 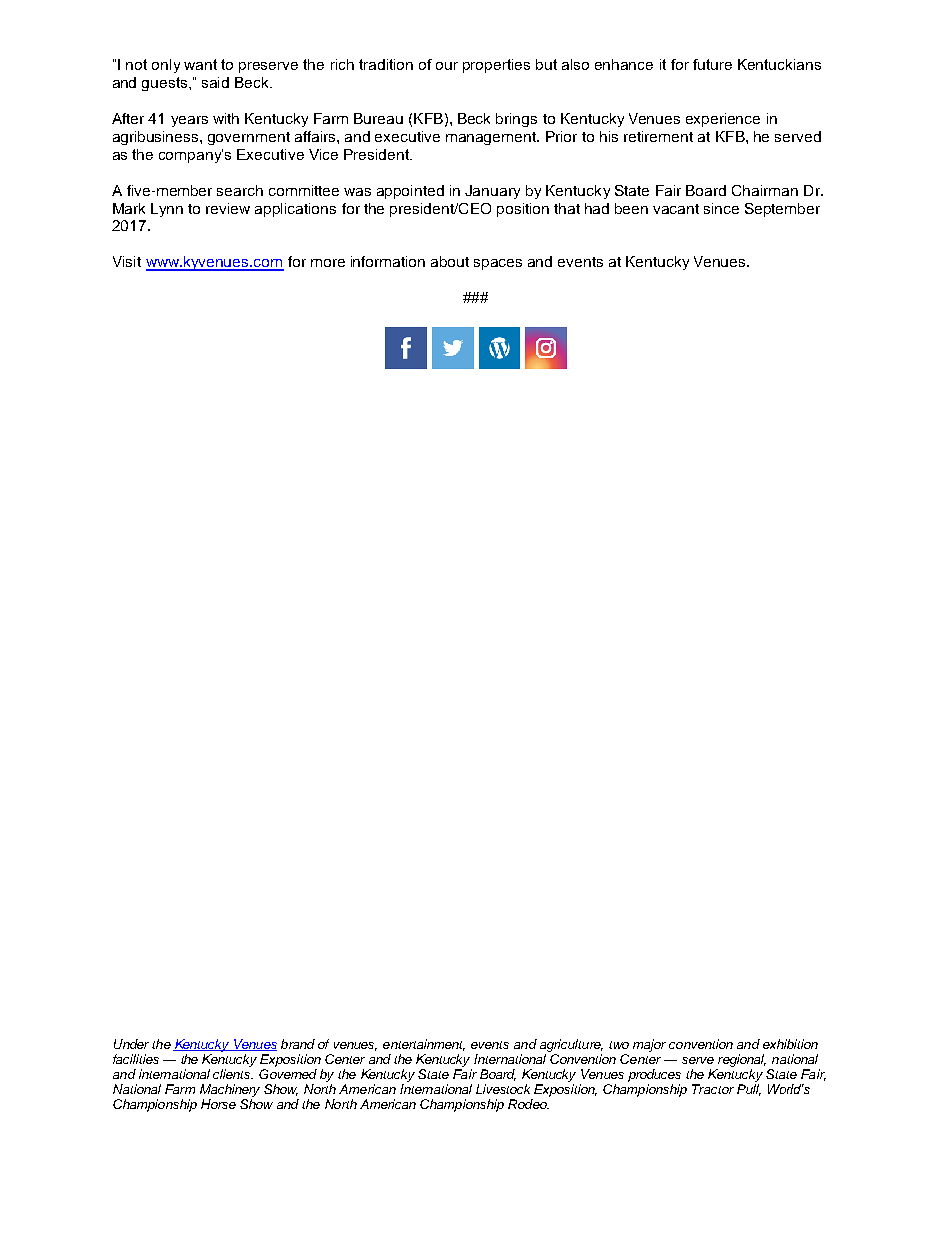 I want to click on since, so click(x=721, y=208).
